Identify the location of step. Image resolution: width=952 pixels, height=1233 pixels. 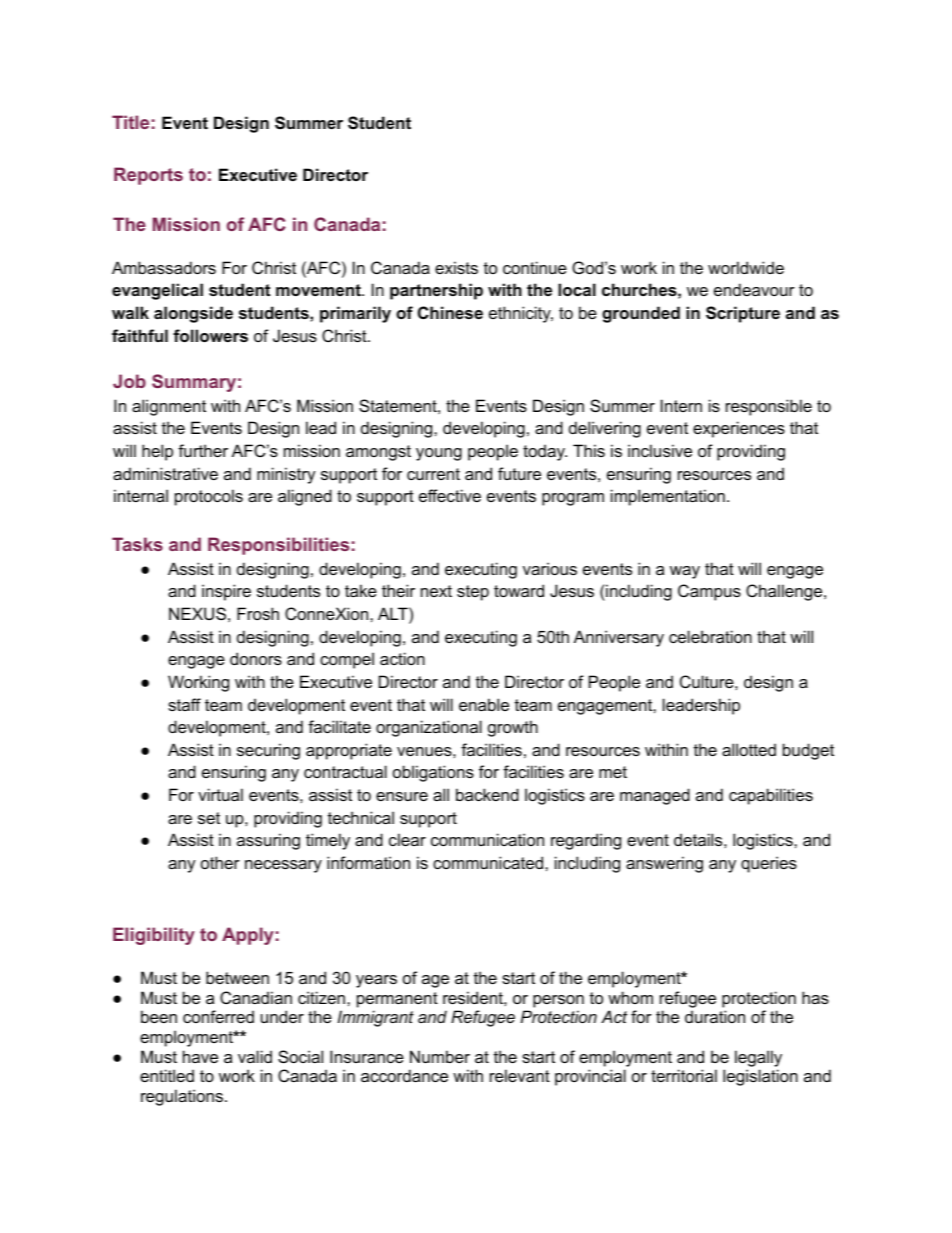
(473, 593).
